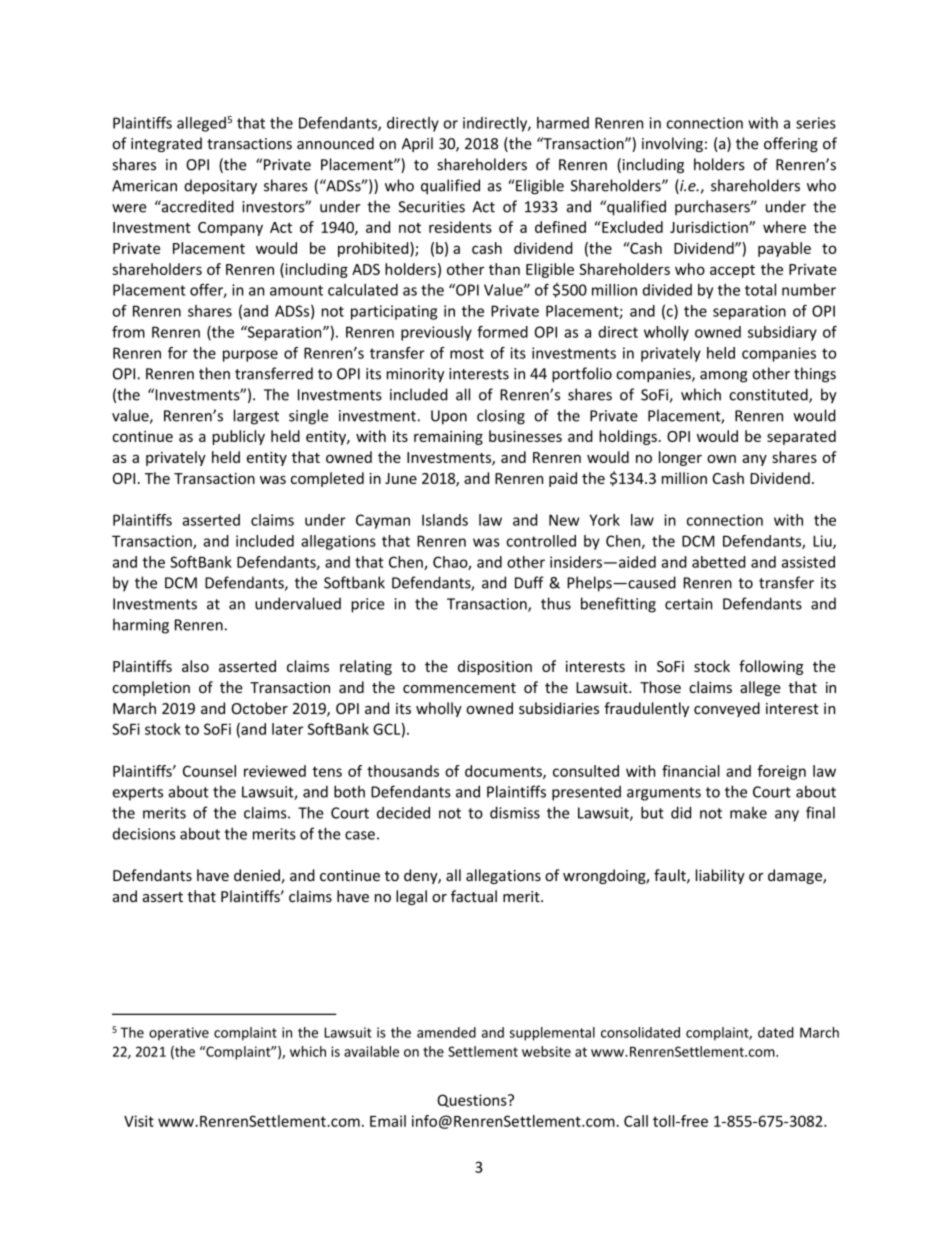 Image resolution: width=952 pixels, height=1233 pixels. What do you see at coordinates (781, 772) in the image?
I see `foreign` at bounding box center [781, 772].
